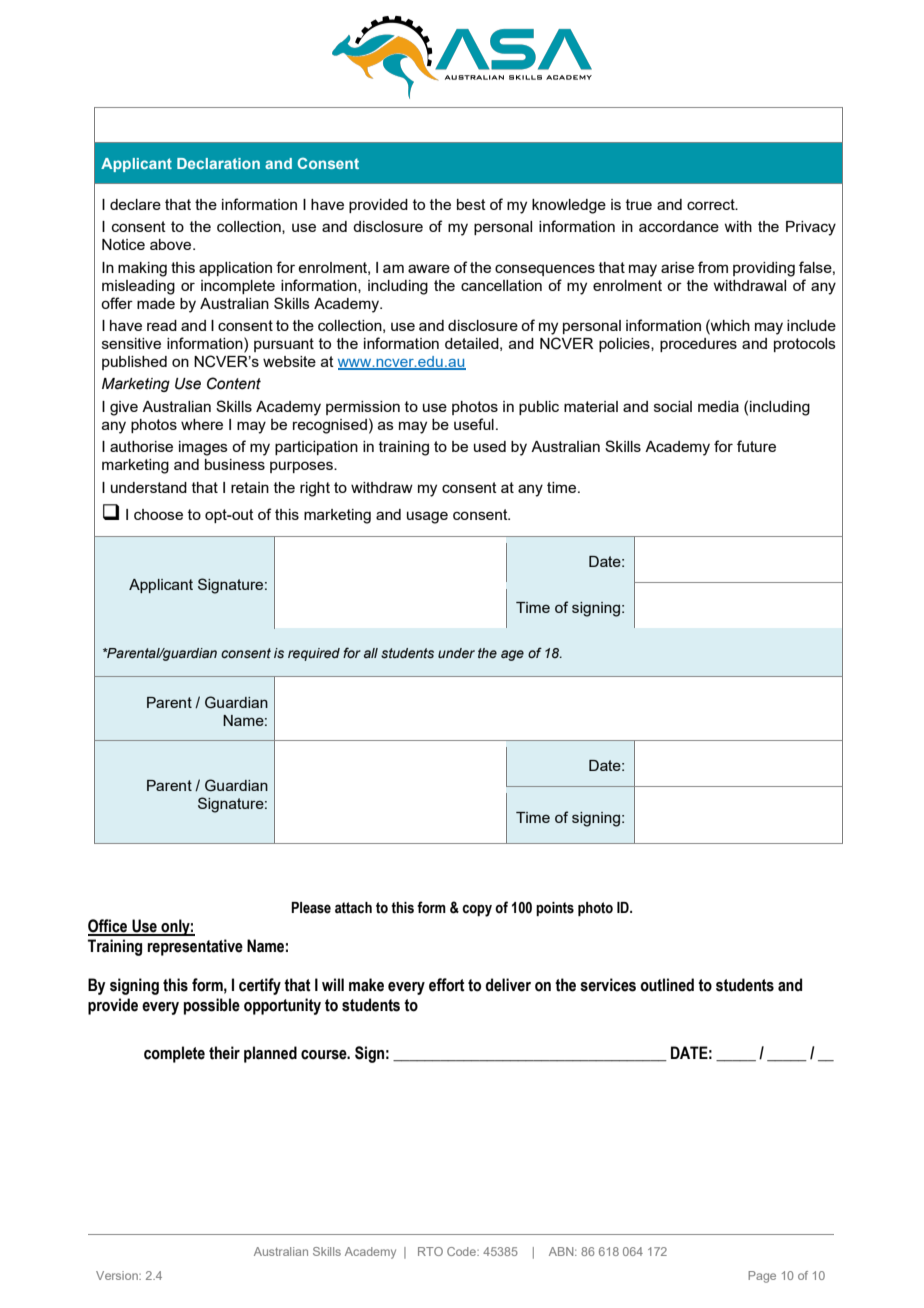 The width and height of the page is (924, 1308). Describe the element at coordinates (712, 204) in the page. I see `correct` at that location.
